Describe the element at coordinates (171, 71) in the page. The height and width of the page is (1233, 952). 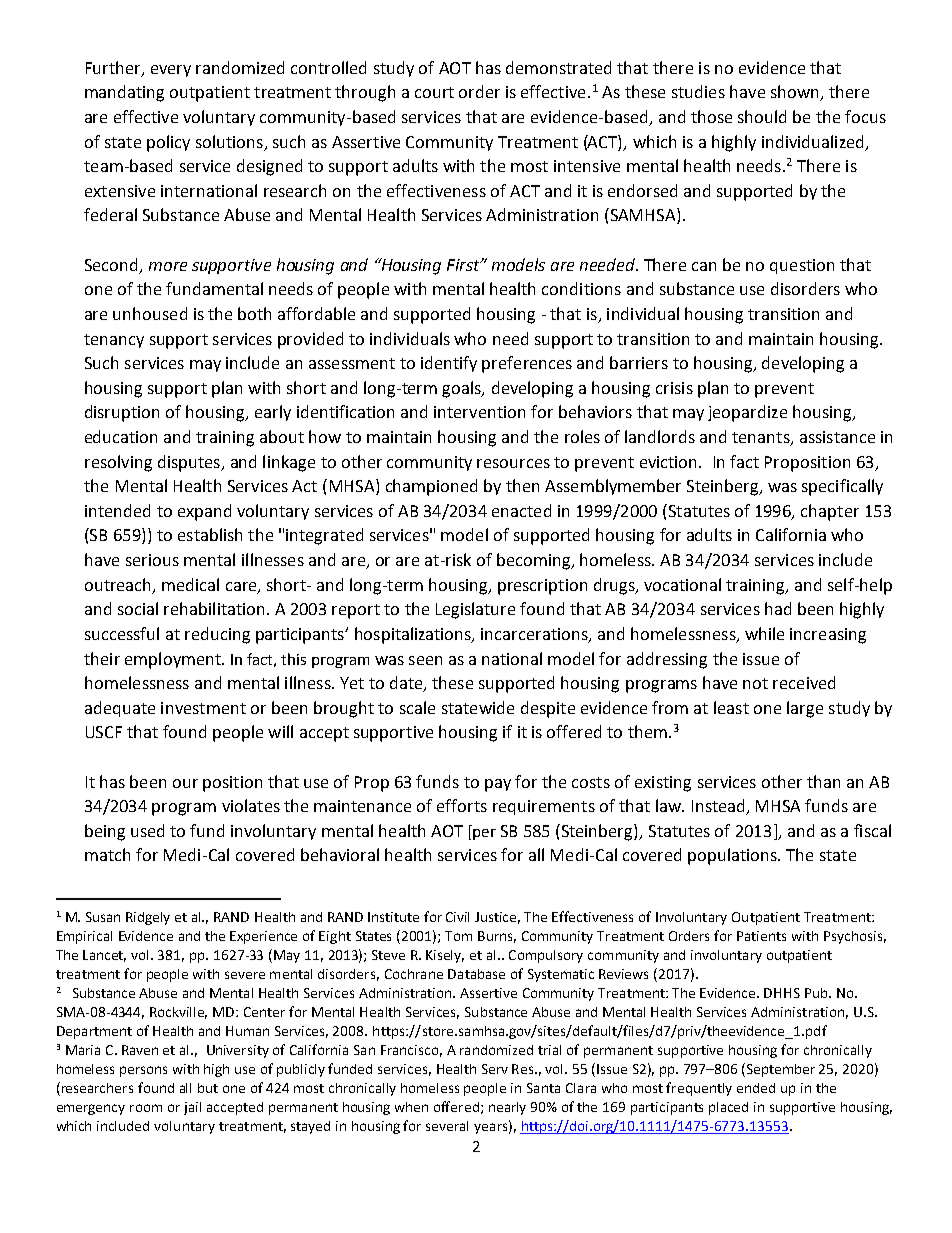
I see `every` at that location.
